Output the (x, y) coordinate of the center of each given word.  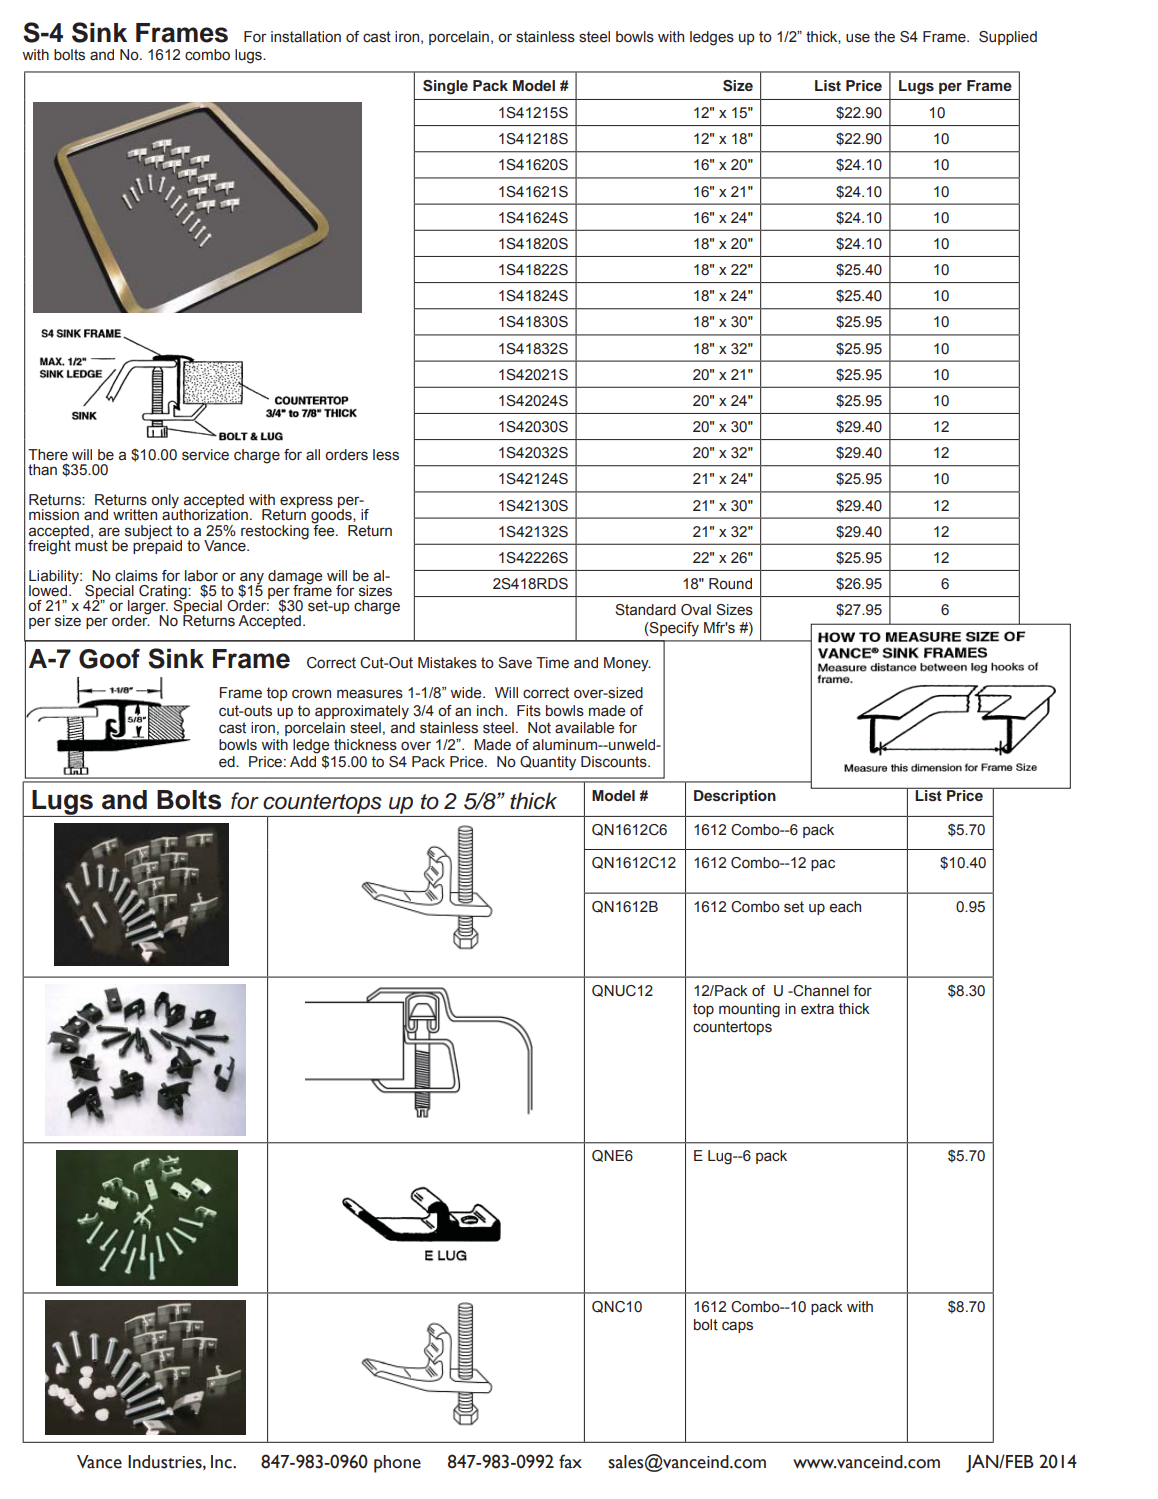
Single (445, 87)
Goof (109, 658)
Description (735, 797)
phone (397, 1464)
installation (306, 37)
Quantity (548, 763)
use (858, 38)
